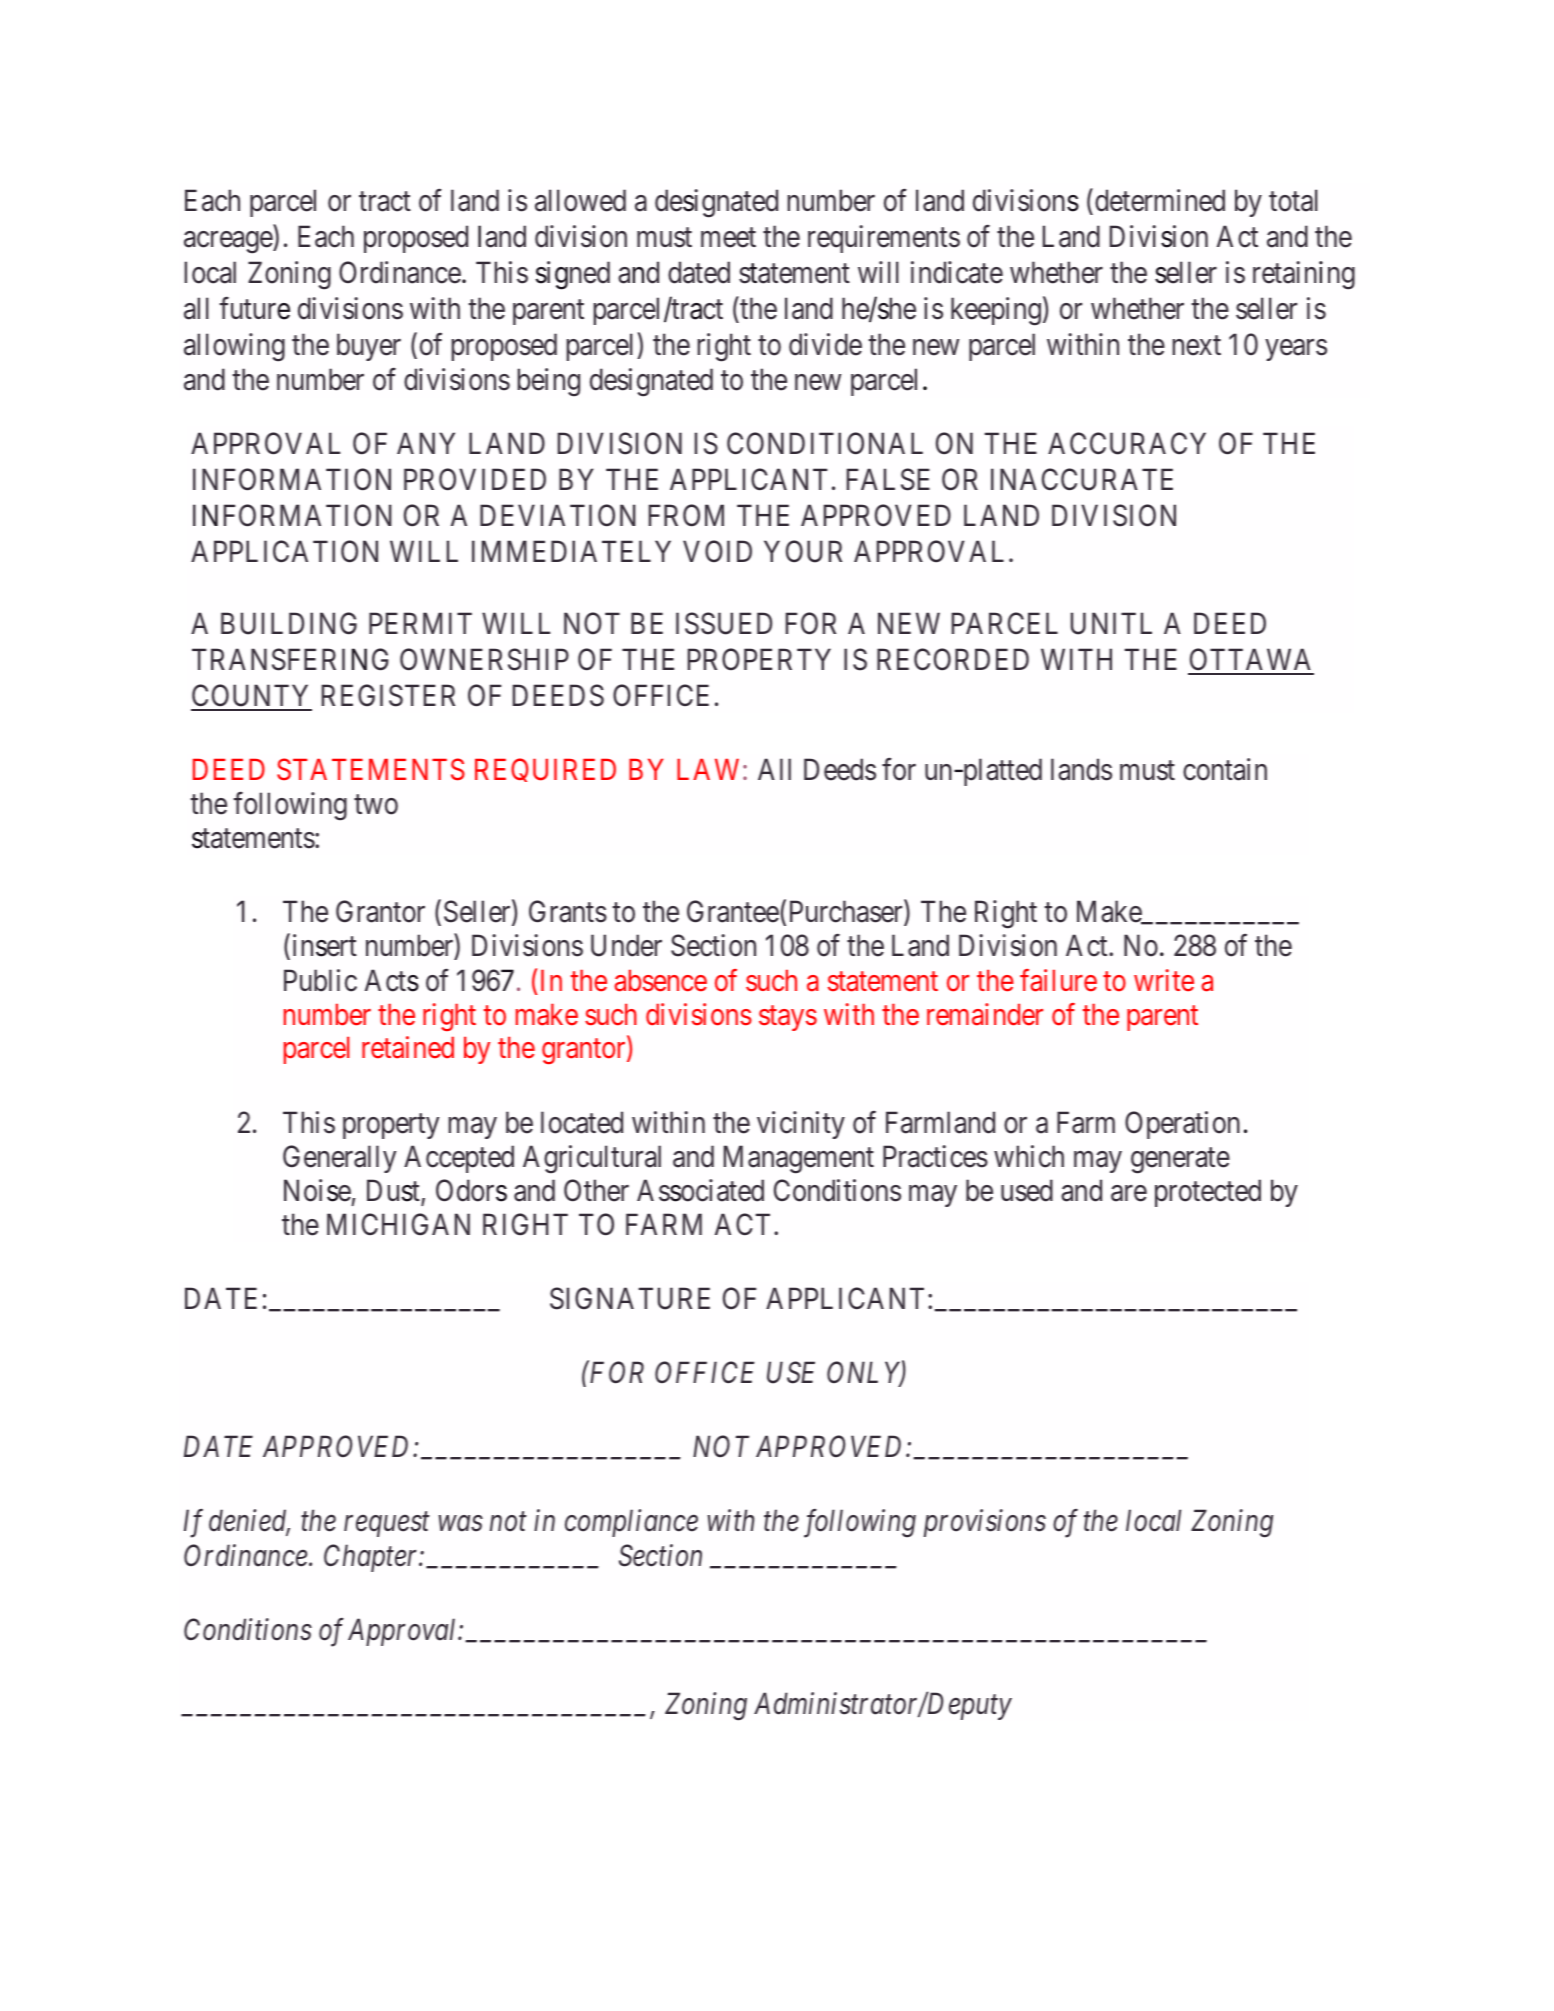 The image size is (1554, 2011). I want to click on contain, so click(1225, 769).
